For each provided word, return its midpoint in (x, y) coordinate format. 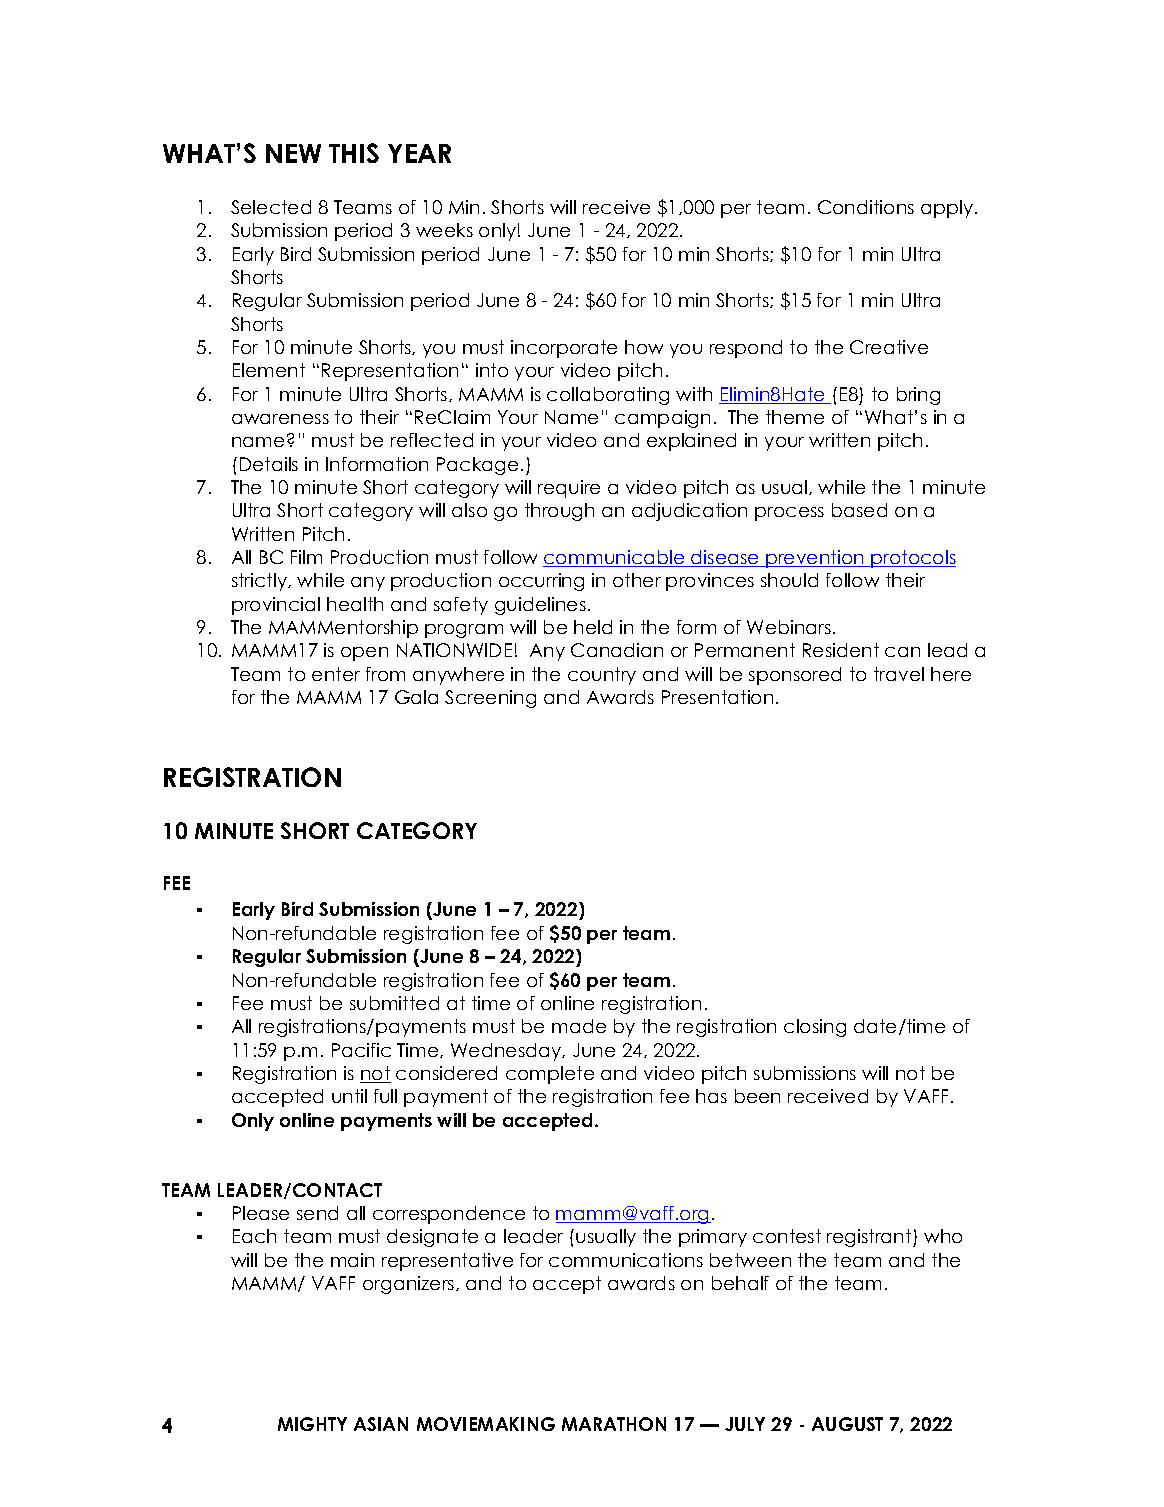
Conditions (866, 207)
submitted (394, 1003)
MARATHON (614, 1424)
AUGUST (847, 1424)
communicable (615, 558)
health (355, 604)
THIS (354, 153)
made (579, 1026)
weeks (444, 230)
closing (815, 1028)
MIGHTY (312, 1424)
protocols (912, 559)
